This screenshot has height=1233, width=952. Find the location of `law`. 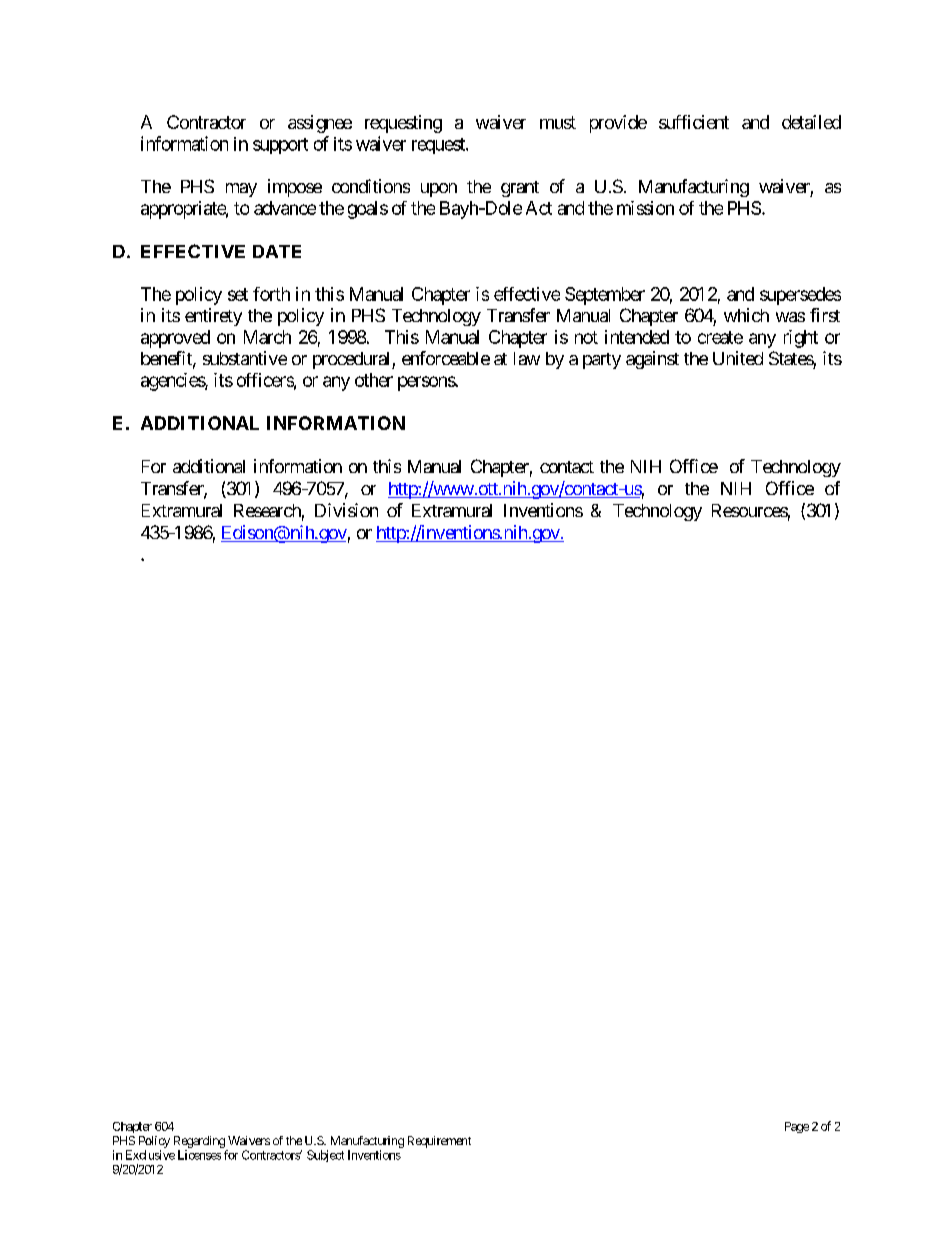

law is located at coordinates (527, 358).
